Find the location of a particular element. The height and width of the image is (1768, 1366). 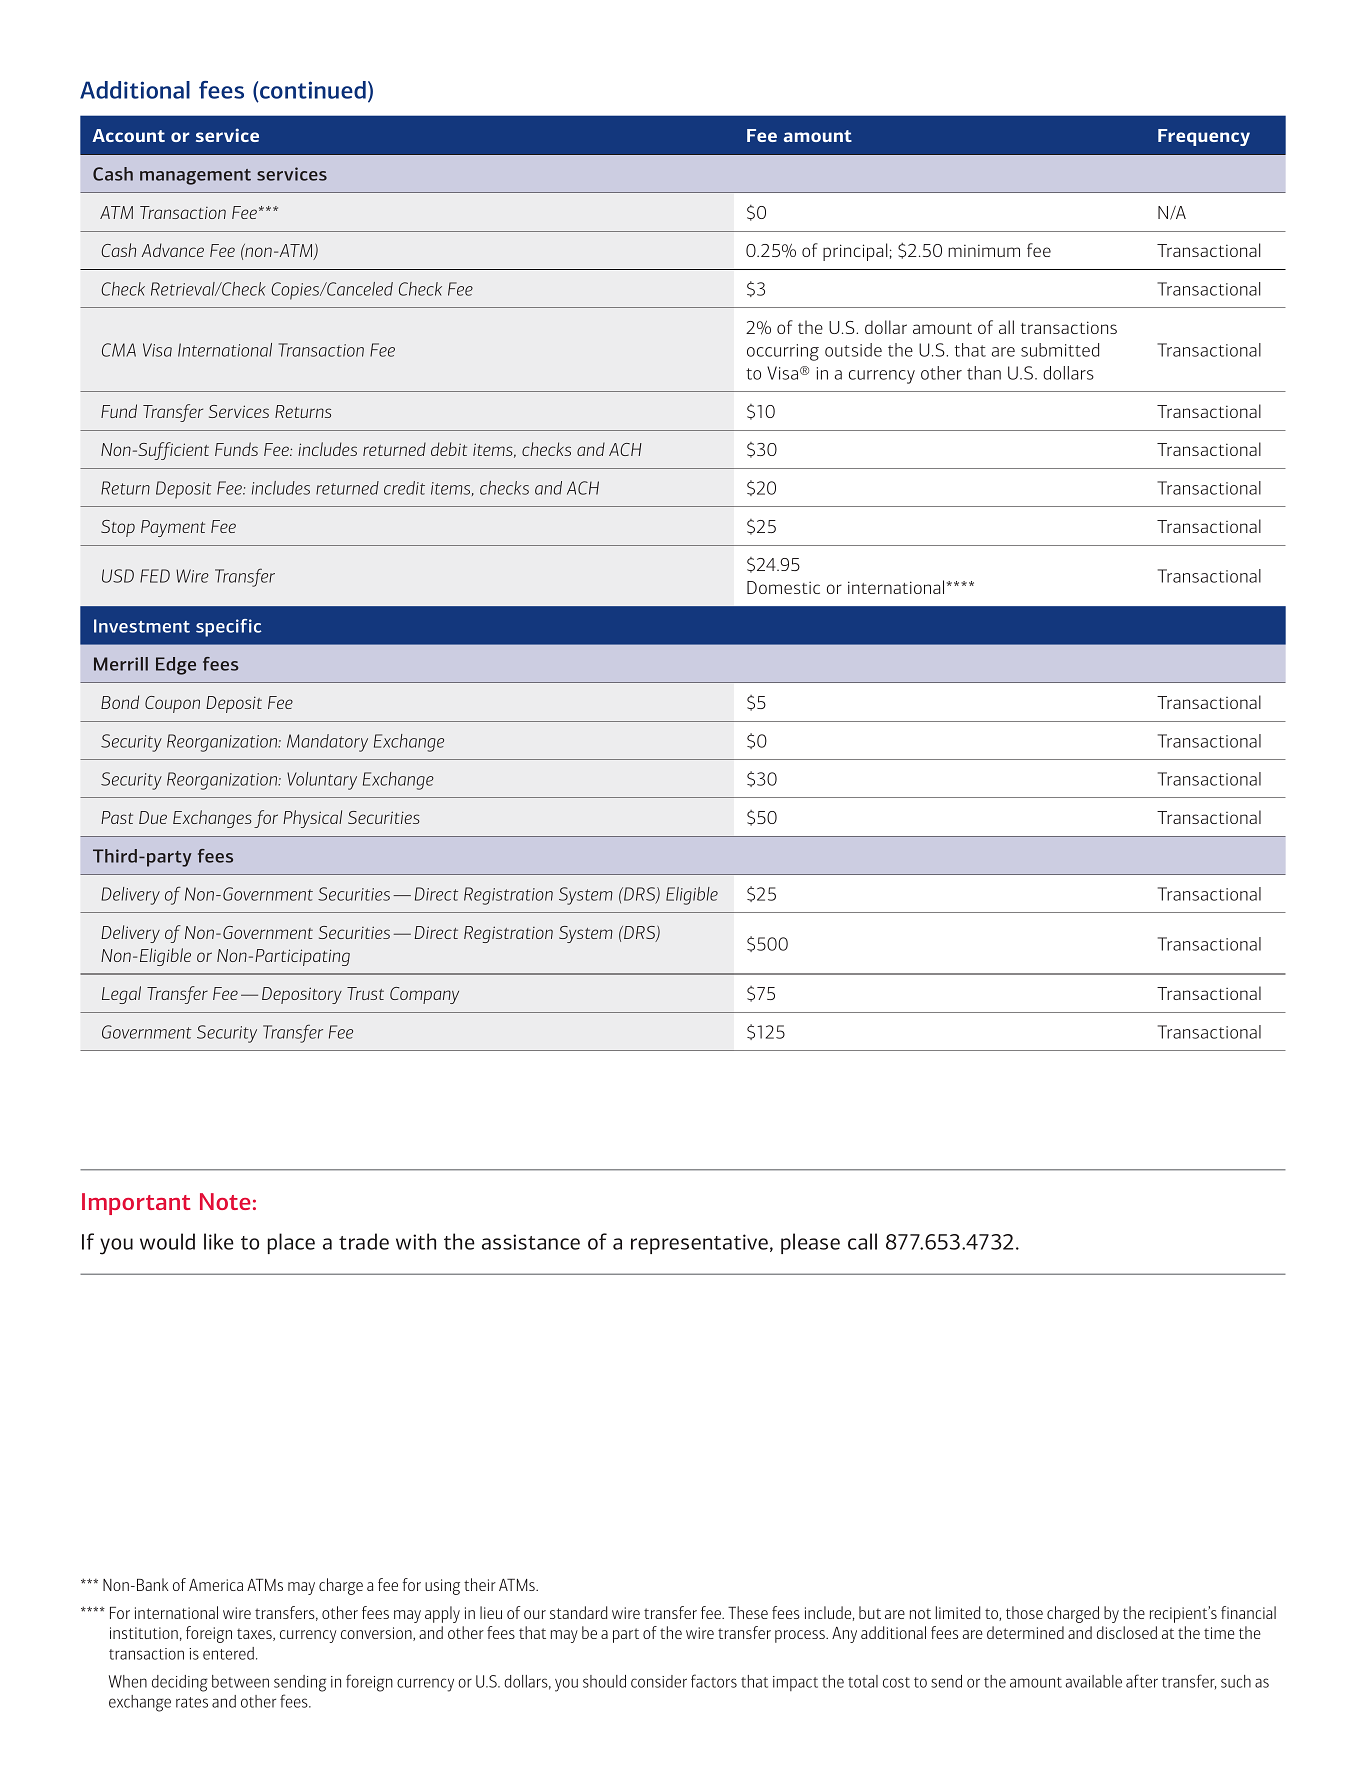

Payment is located at coordinates (173, 528).
